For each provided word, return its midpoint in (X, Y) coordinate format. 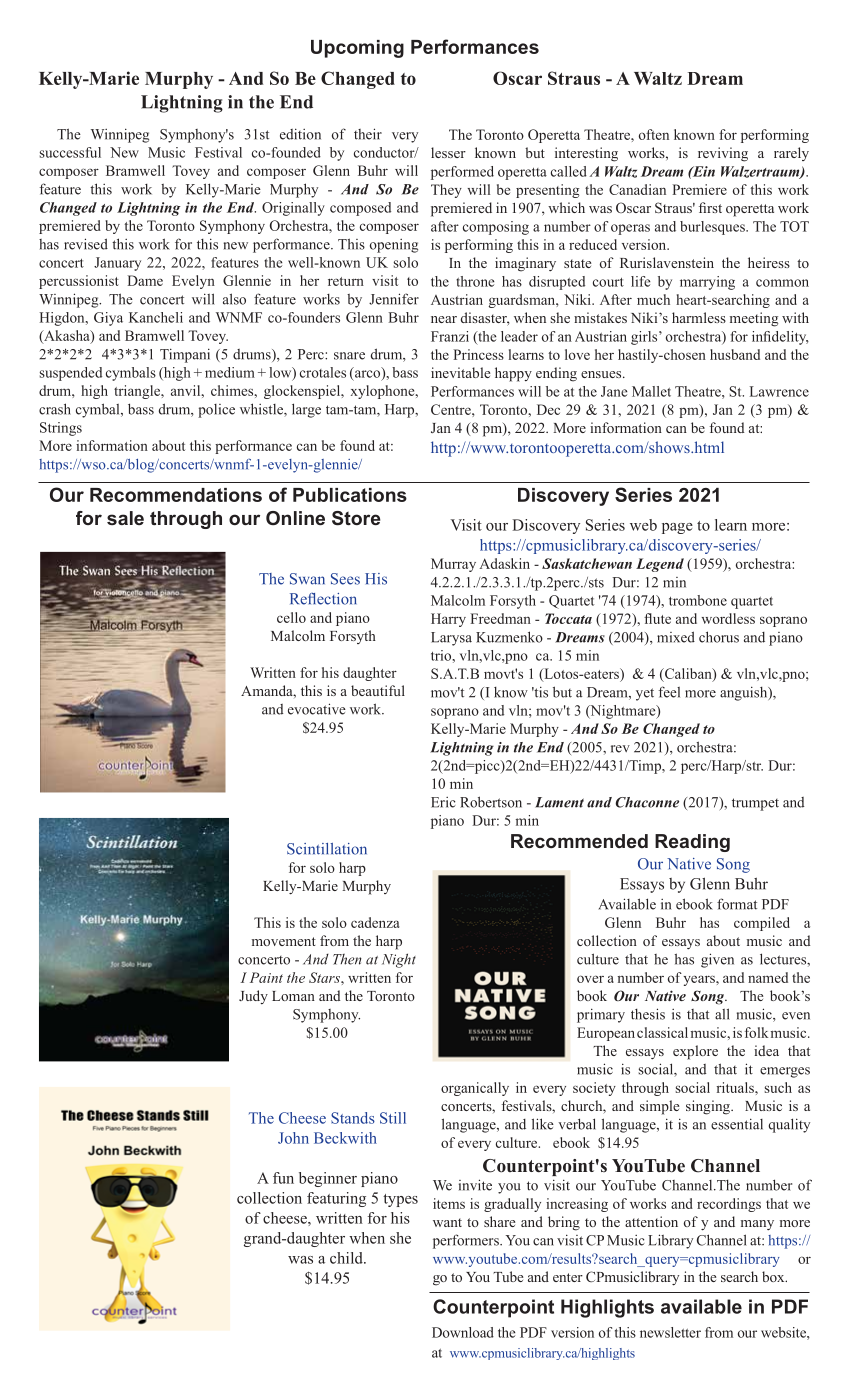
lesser (448, 152)
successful (70, 152)
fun (283, 1178)
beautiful (378, 690)
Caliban (688, 674)
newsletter (670, 1332)
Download (463, 1332)
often (654, 134)
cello (291, 617)
